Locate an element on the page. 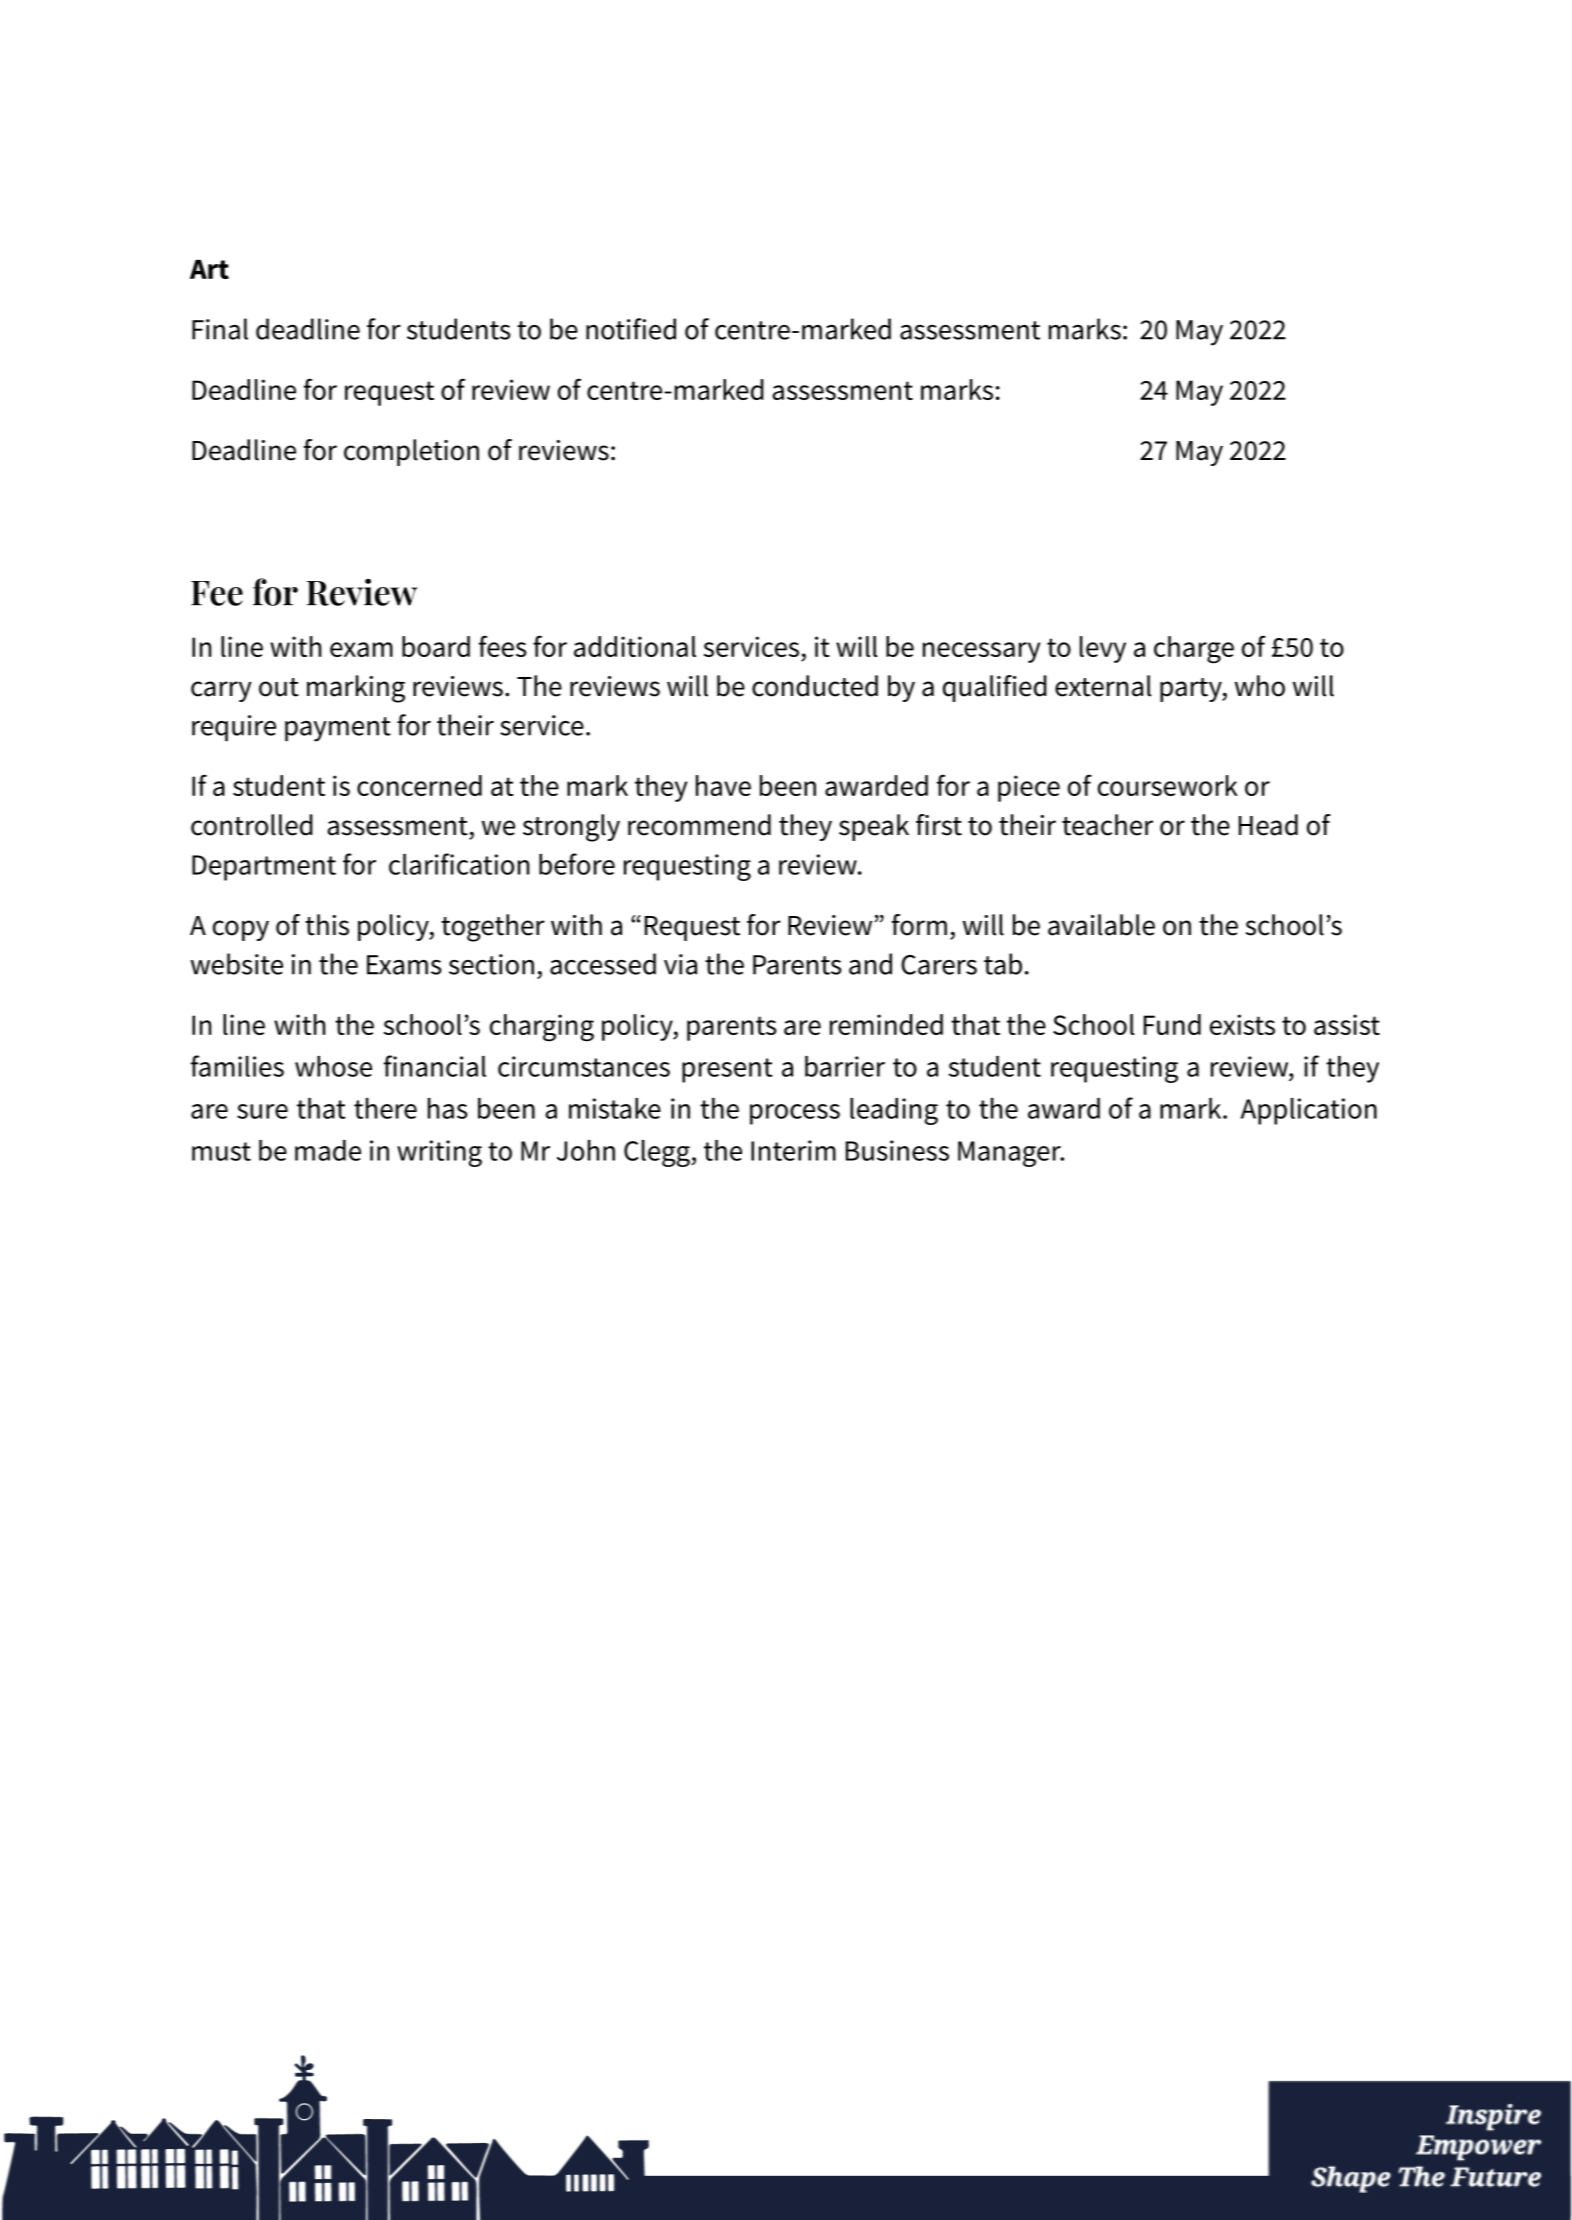  made is located at coordinates (328, 1150).
